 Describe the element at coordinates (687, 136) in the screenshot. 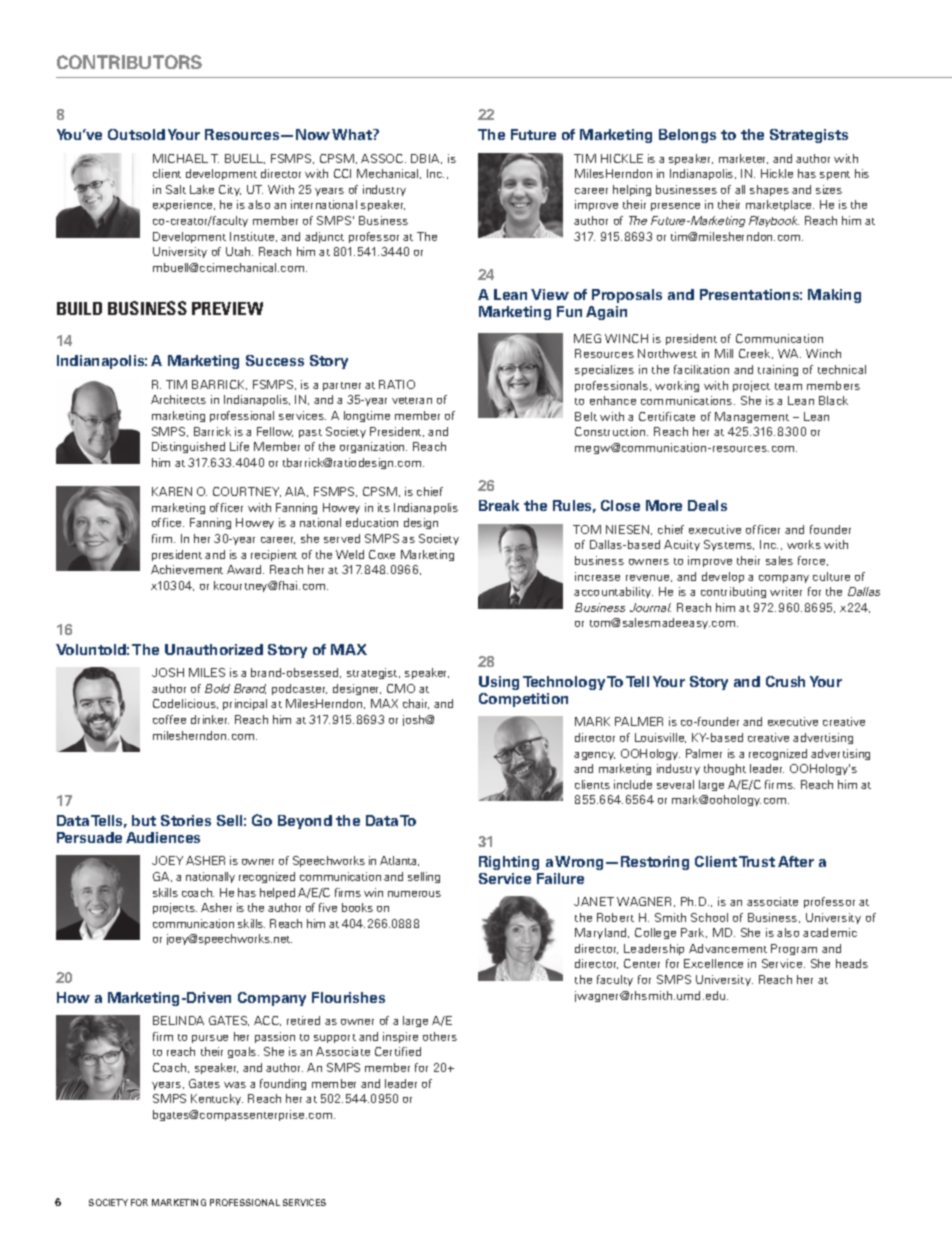

I see `Belongs` at that location.
